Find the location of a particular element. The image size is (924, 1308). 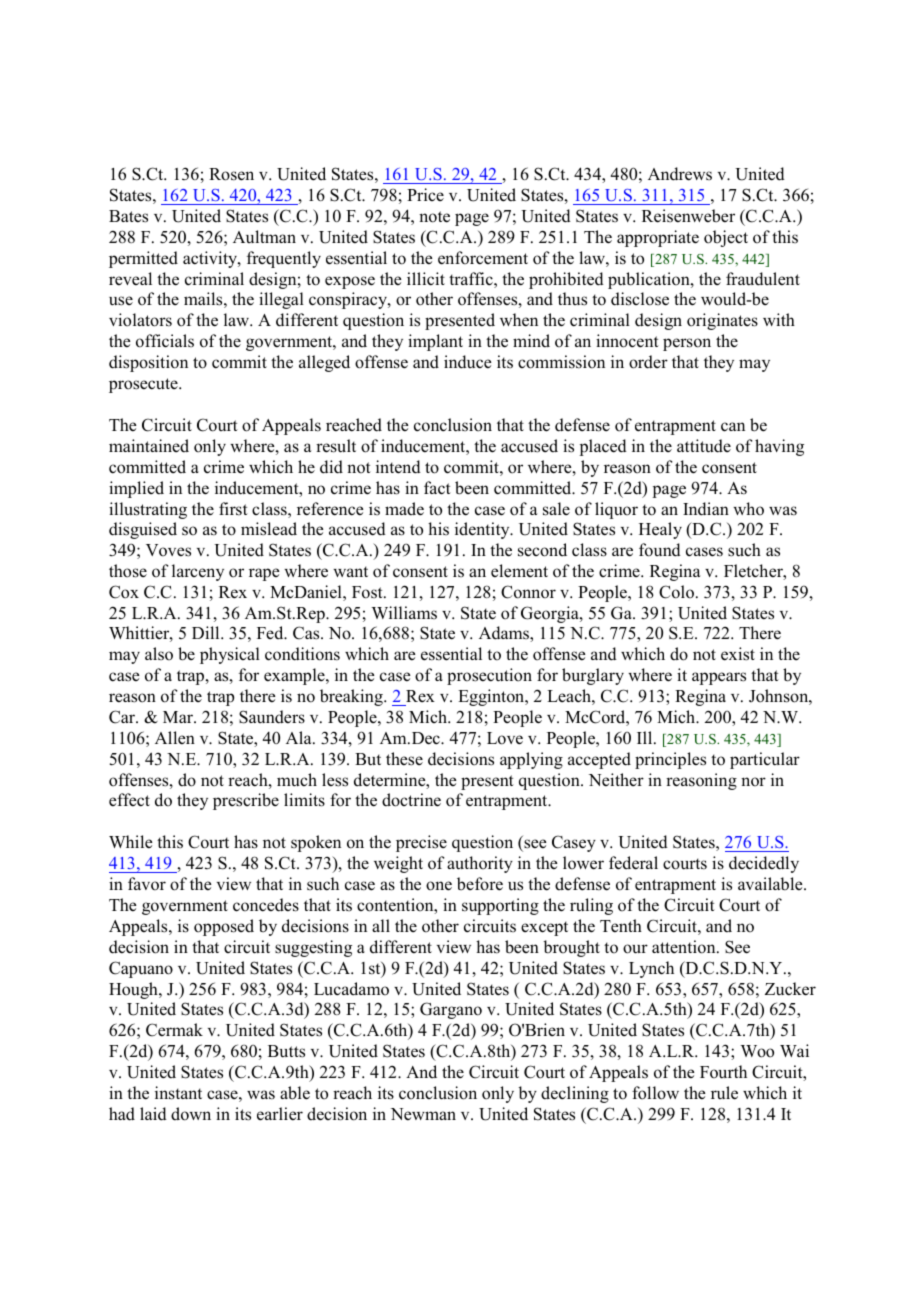

instant is located at coordinates (178, 1093).
